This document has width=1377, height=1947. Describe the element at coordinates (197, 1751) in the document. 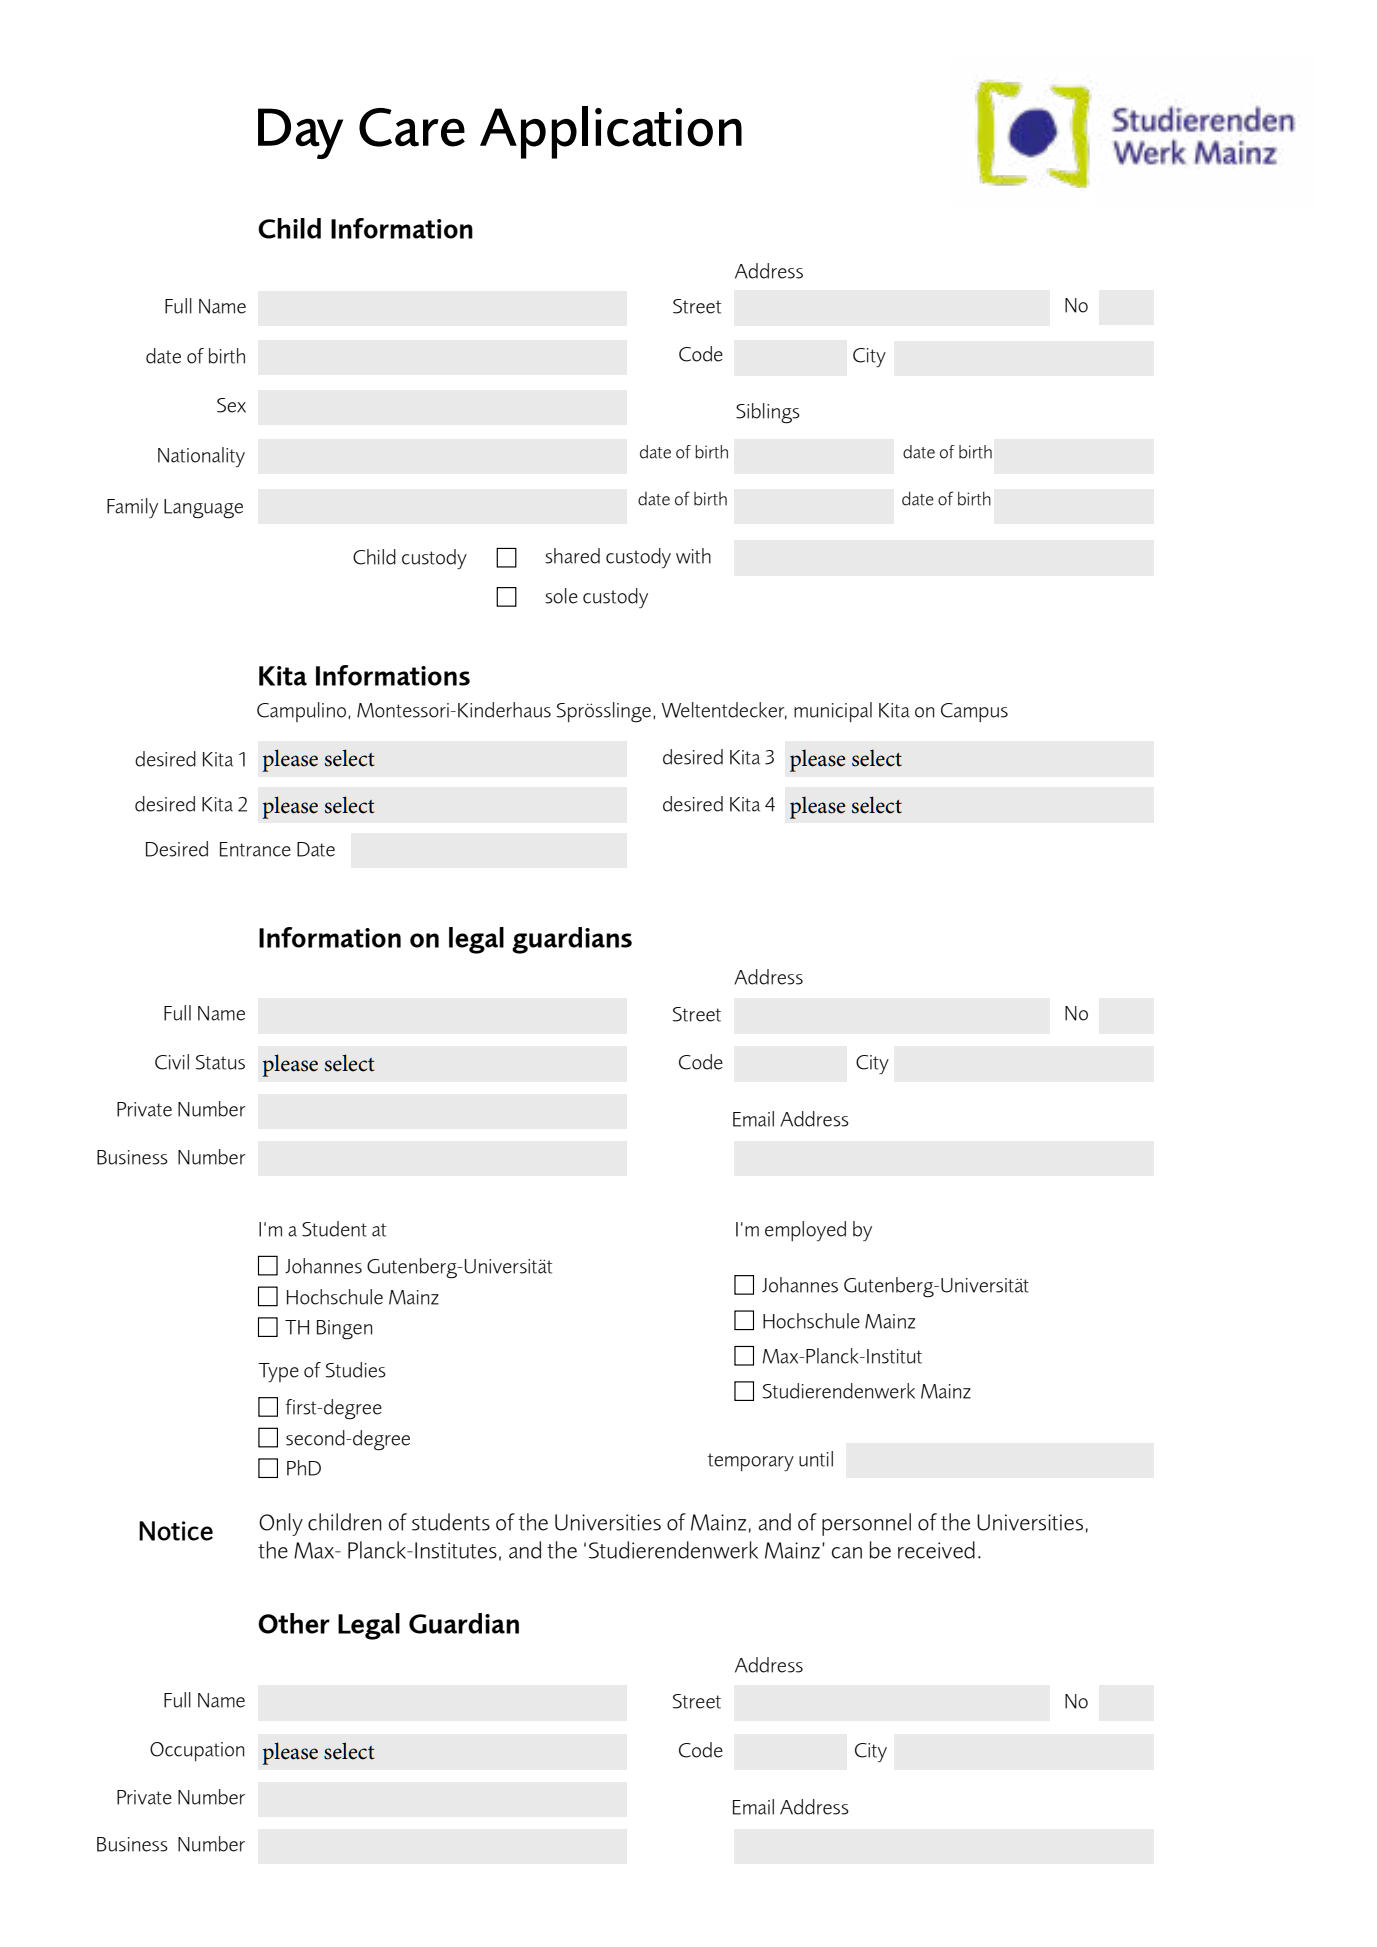

I see `Occupation` at that location.
